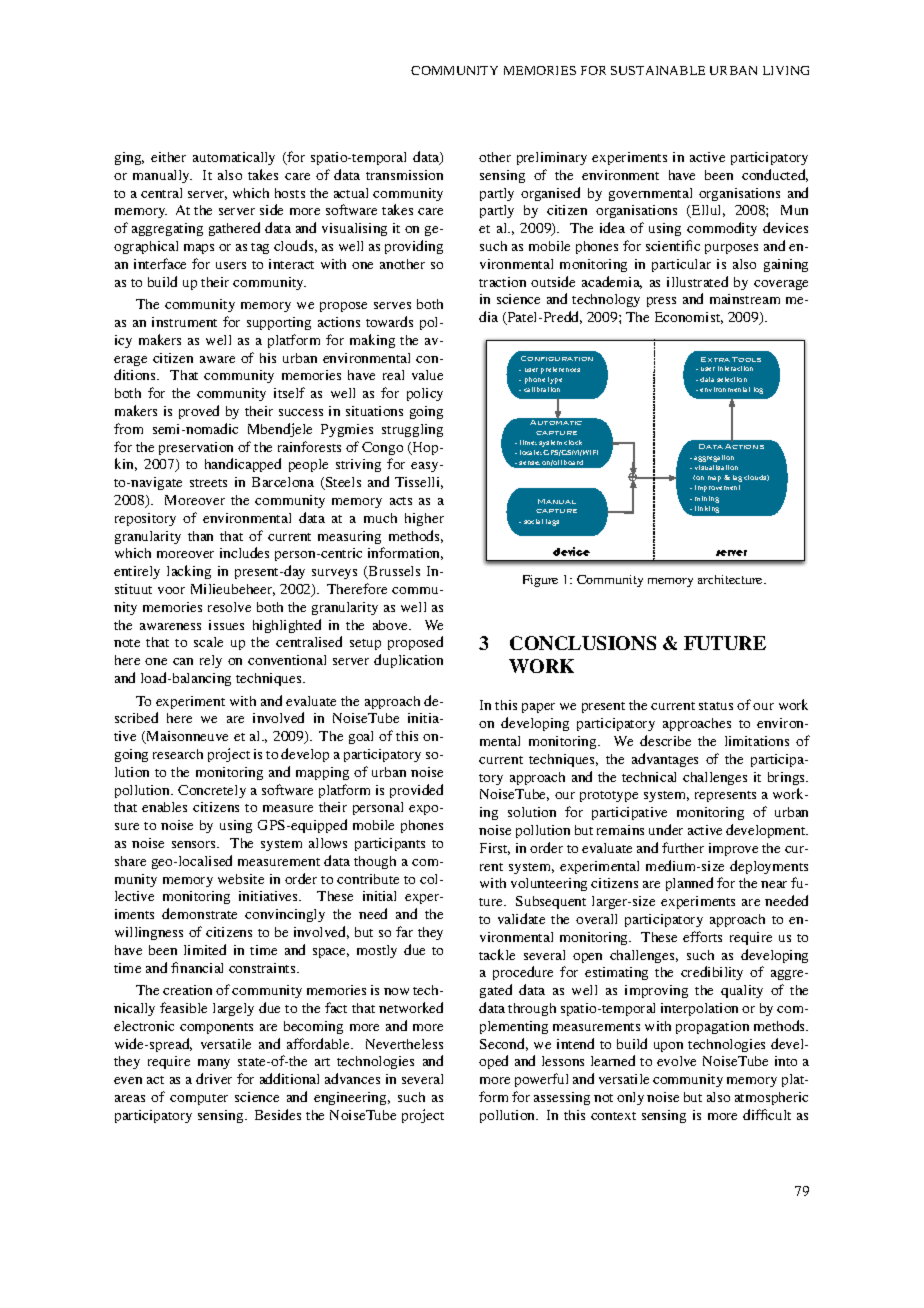  I want to click on transmission, so click(404, 175).
